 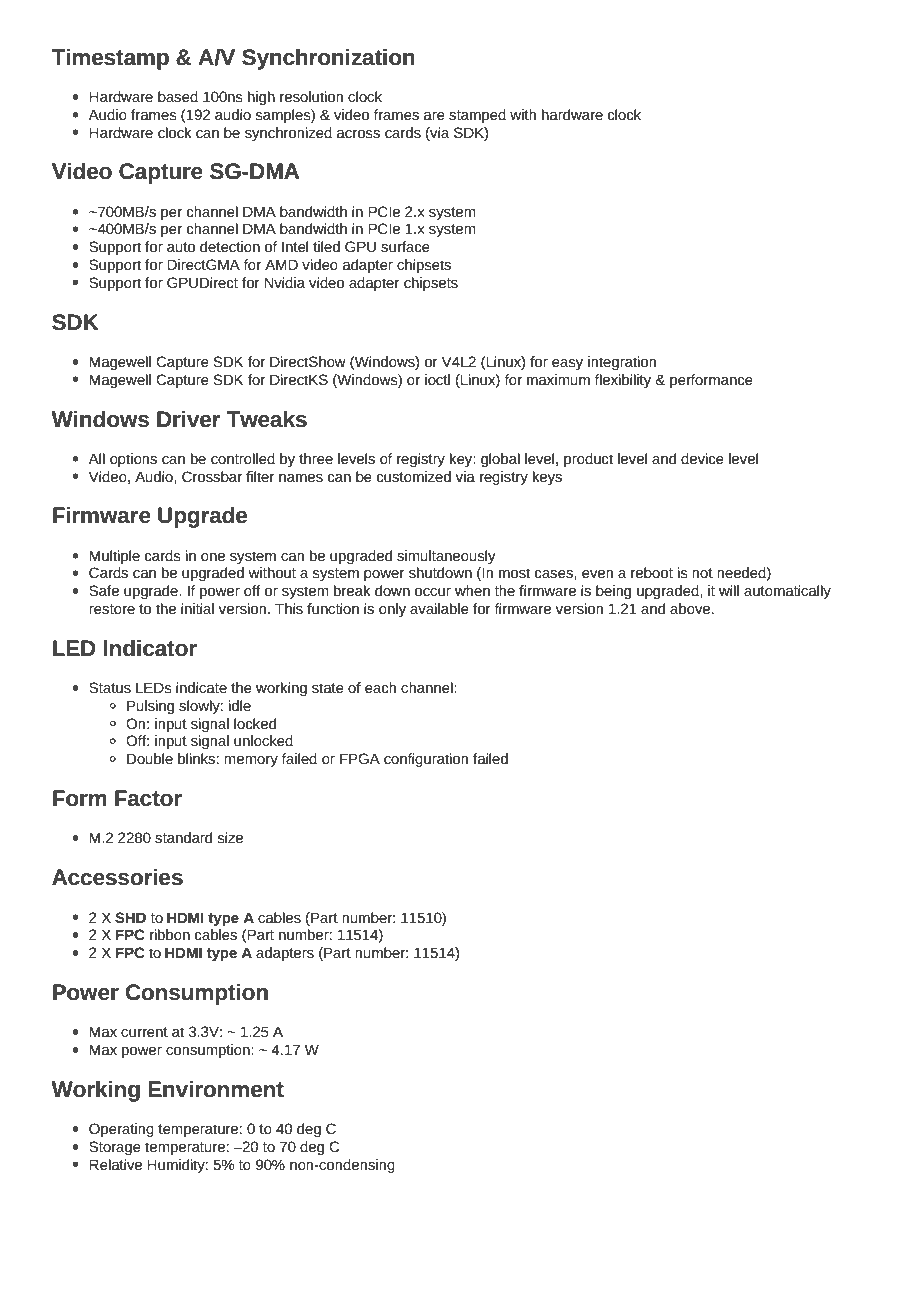 I want to click on configuration, so click(x=426, y=760).
